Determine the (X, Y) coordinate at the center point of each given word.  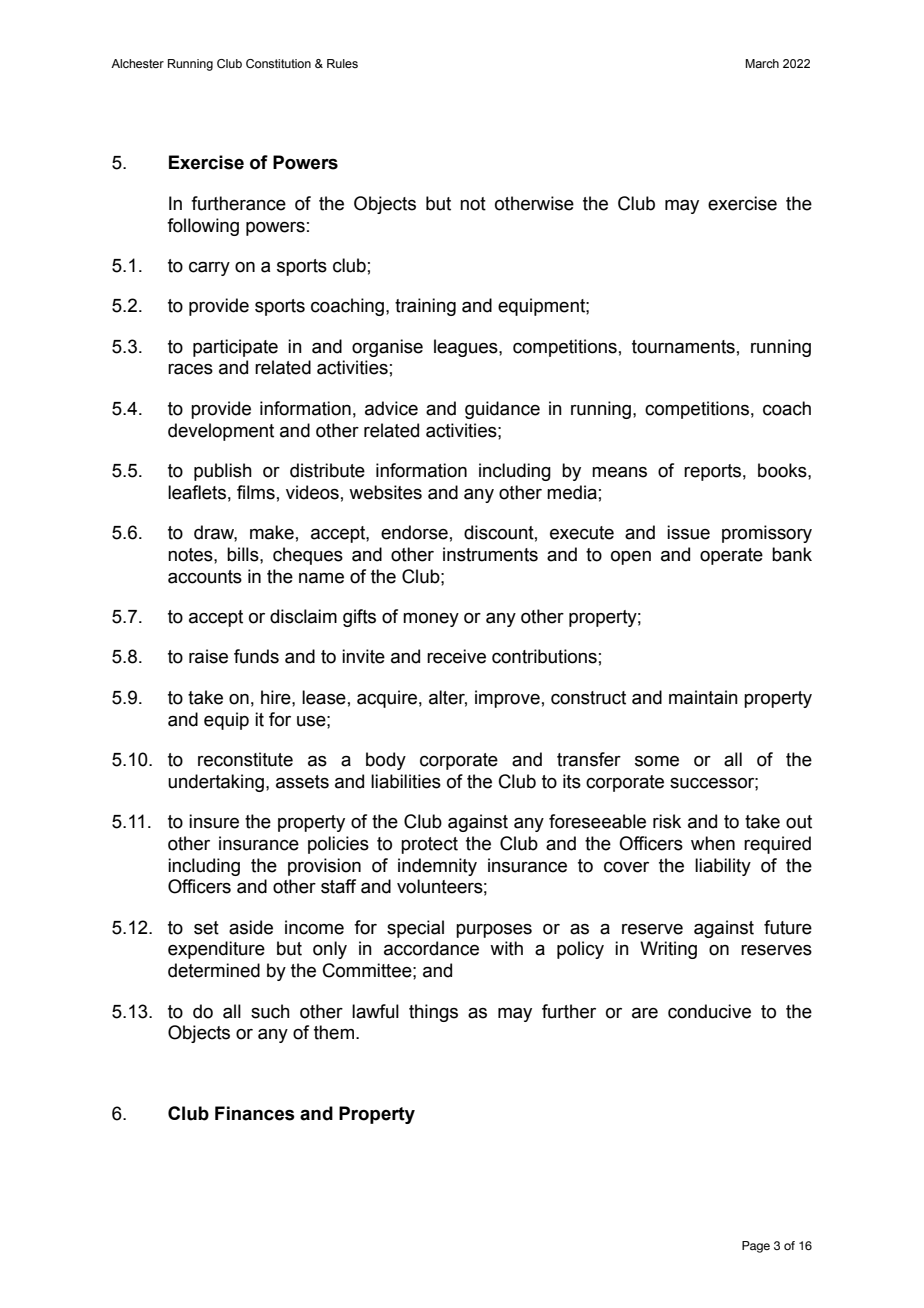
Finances (255, 1113)
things (433, 1013)
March (762, 63)
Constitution (278, 63)
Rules (342, 63)
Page (756, 1247)
